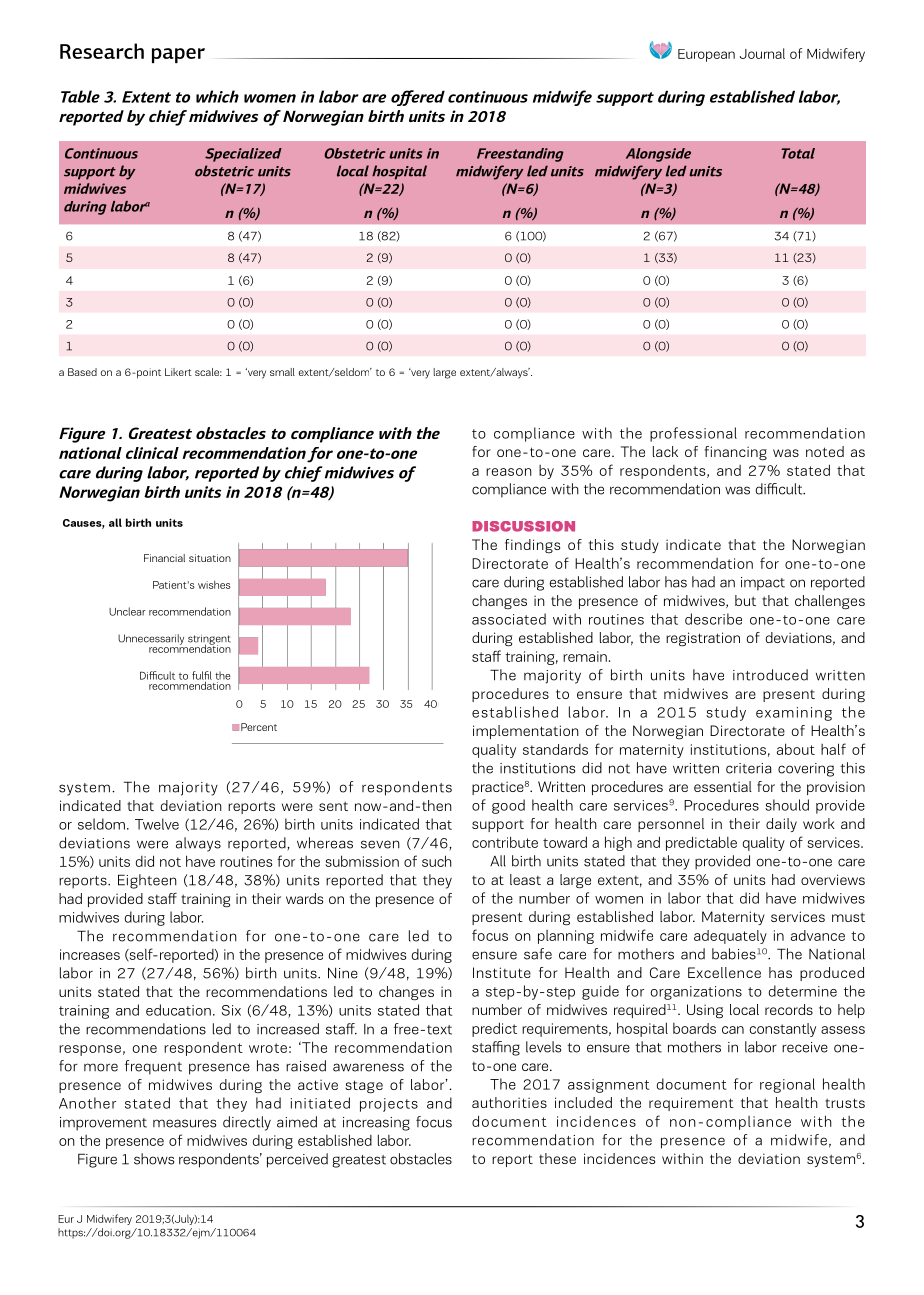 The width and height of the screenshot is (924, 1295). I want to click on Eighteen, so click(147, 881).
